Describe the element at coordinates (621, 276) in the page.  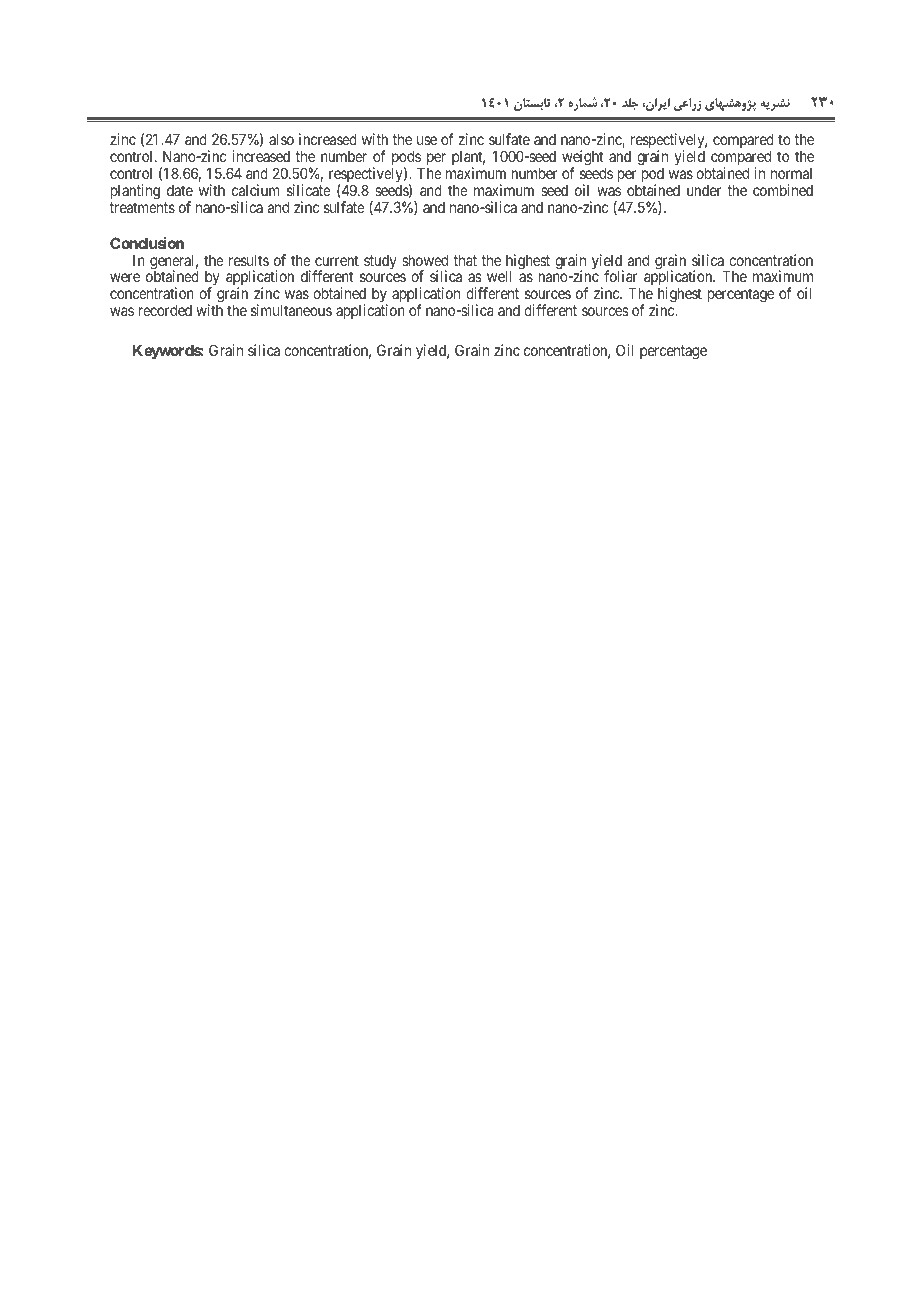
I see `foliar` at that location.
